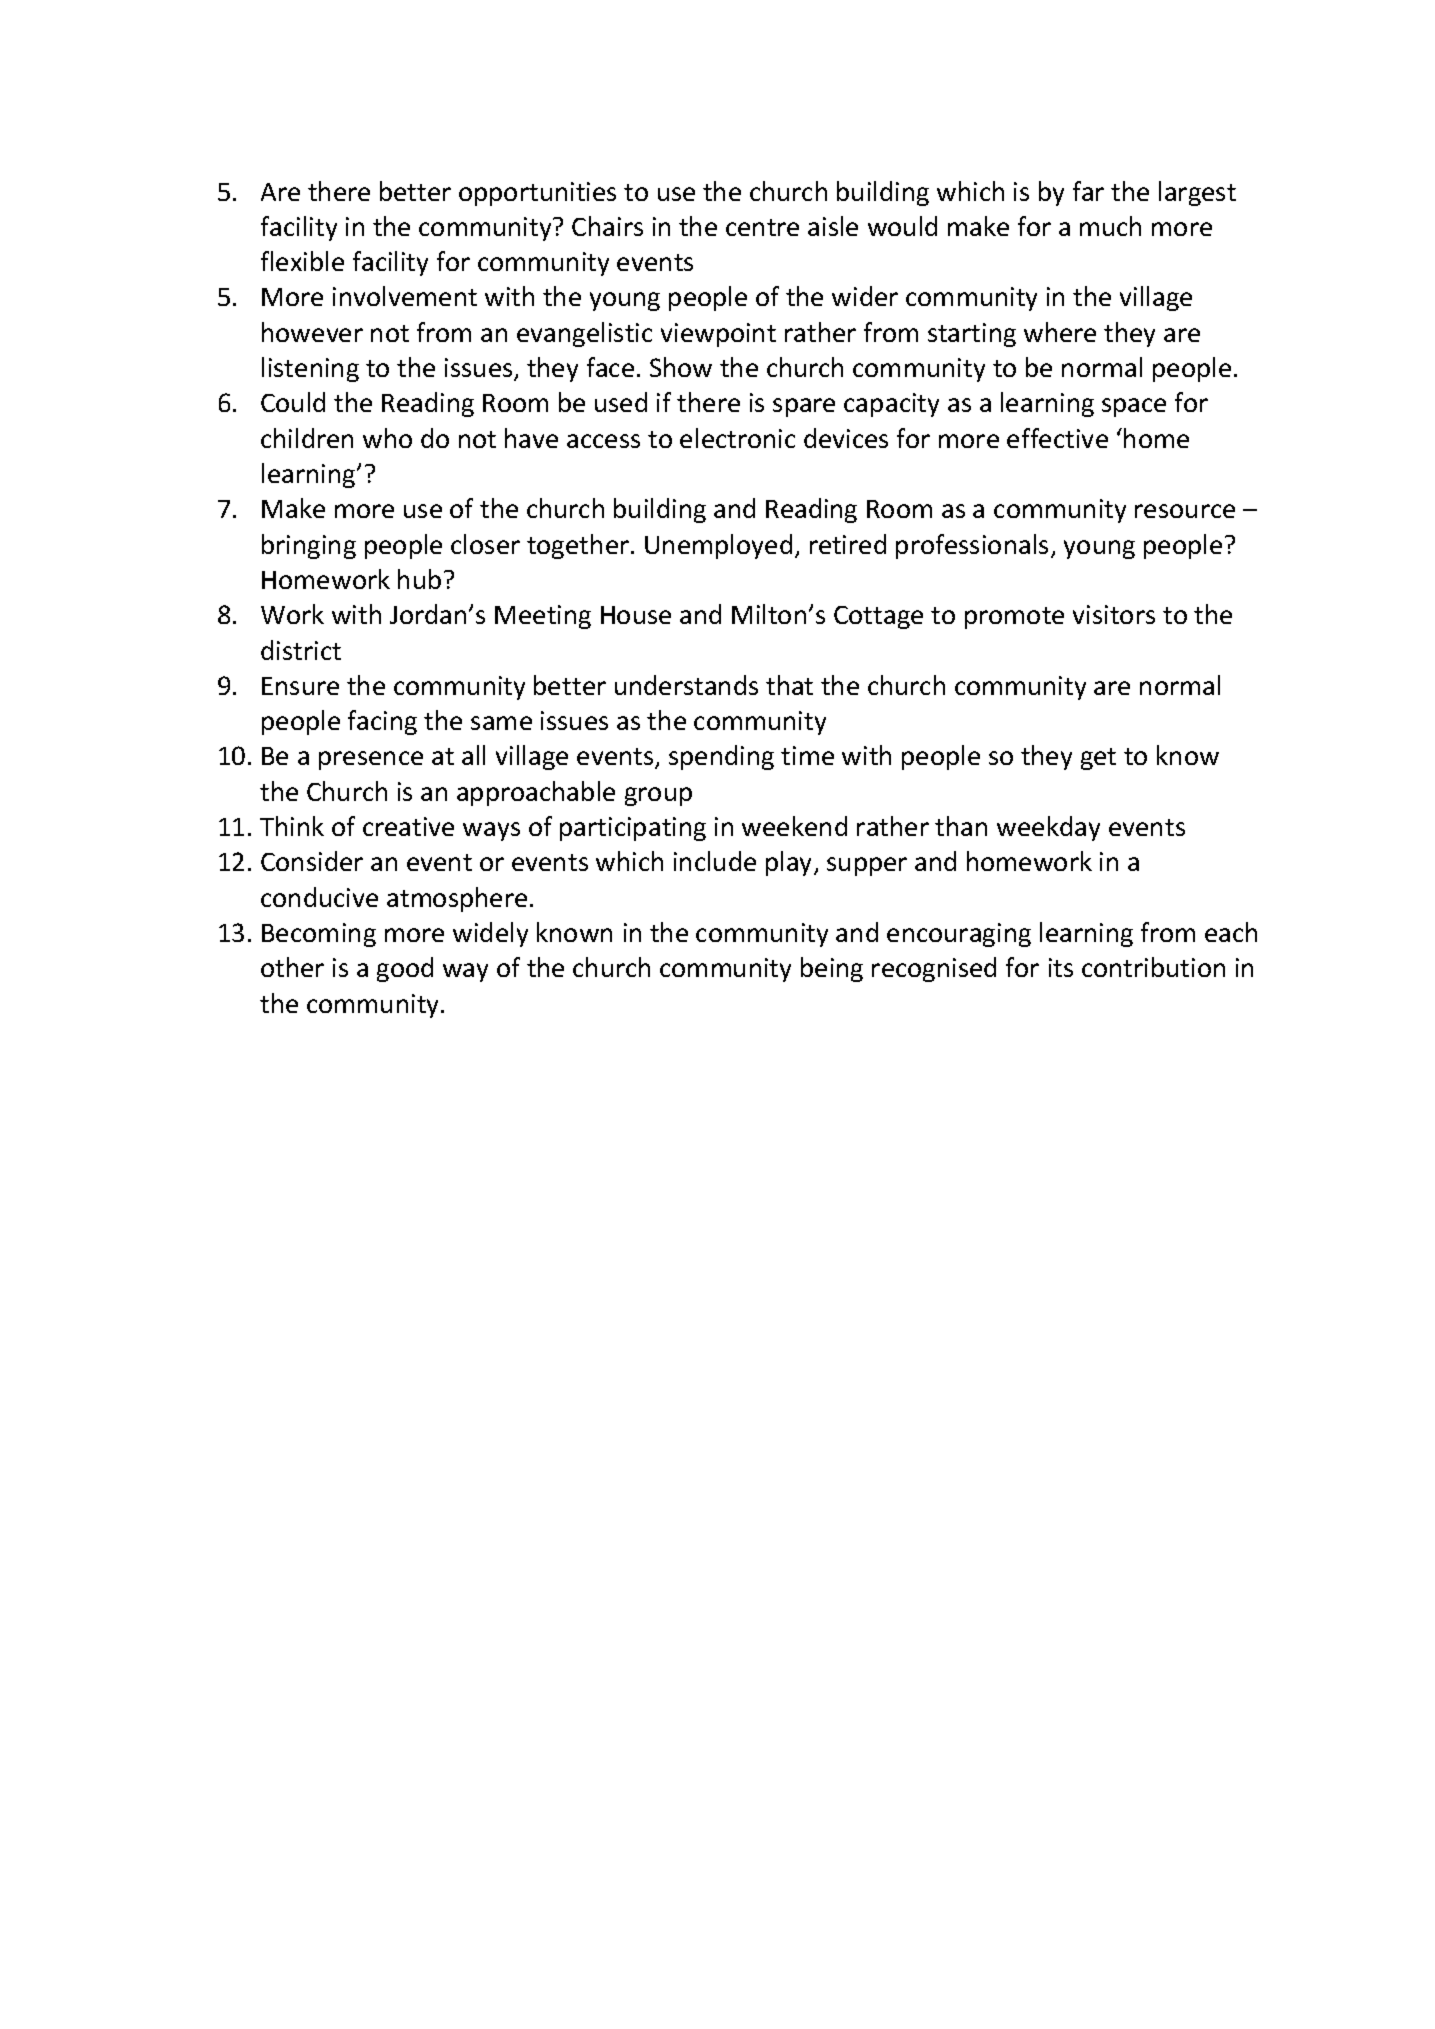  What do you see at coordinates (405, 969) in the document?
I see `good` at bounding box center [405, 969].
